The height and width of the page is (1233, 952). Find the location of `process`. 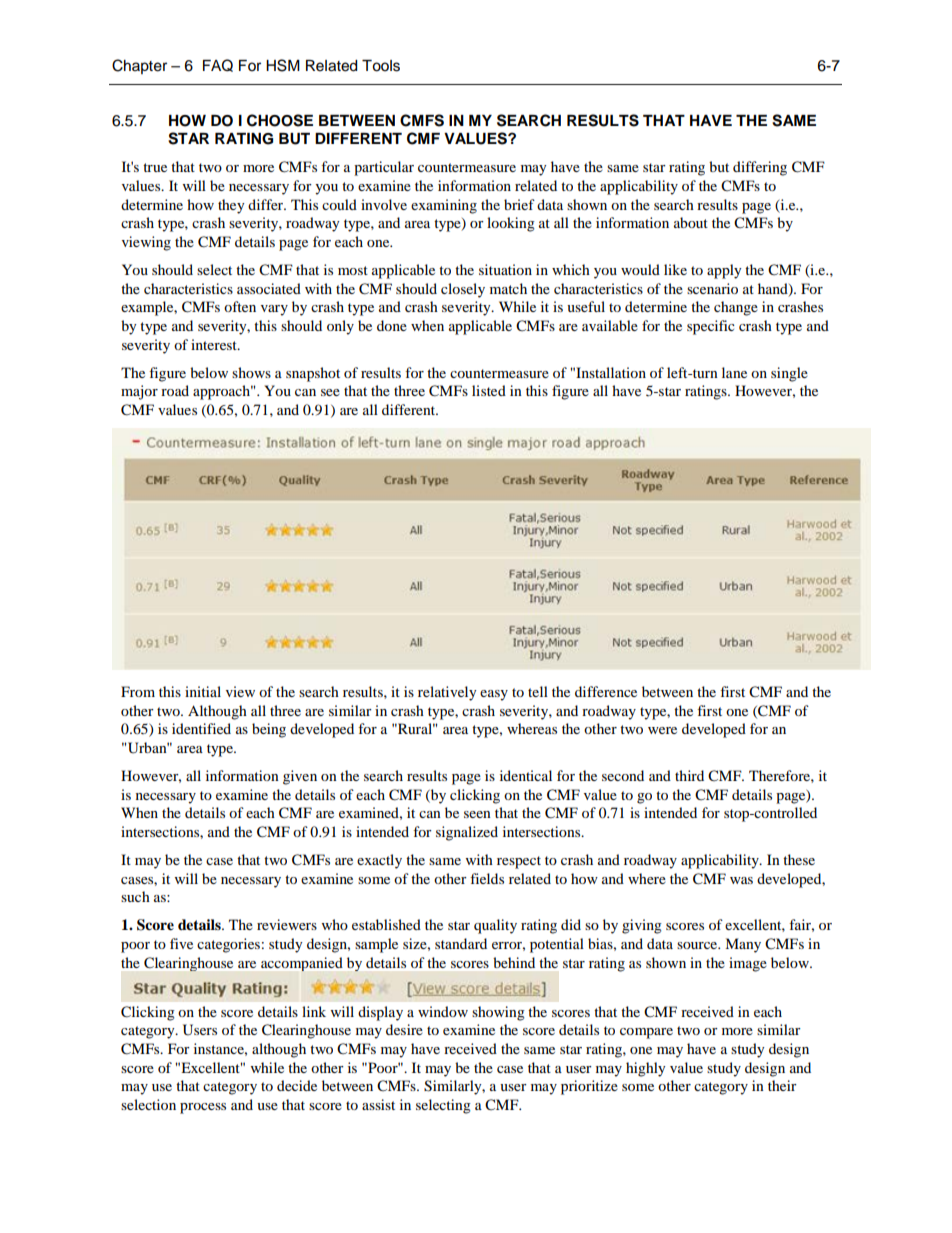

process is located at coordinates (203, 1108).
